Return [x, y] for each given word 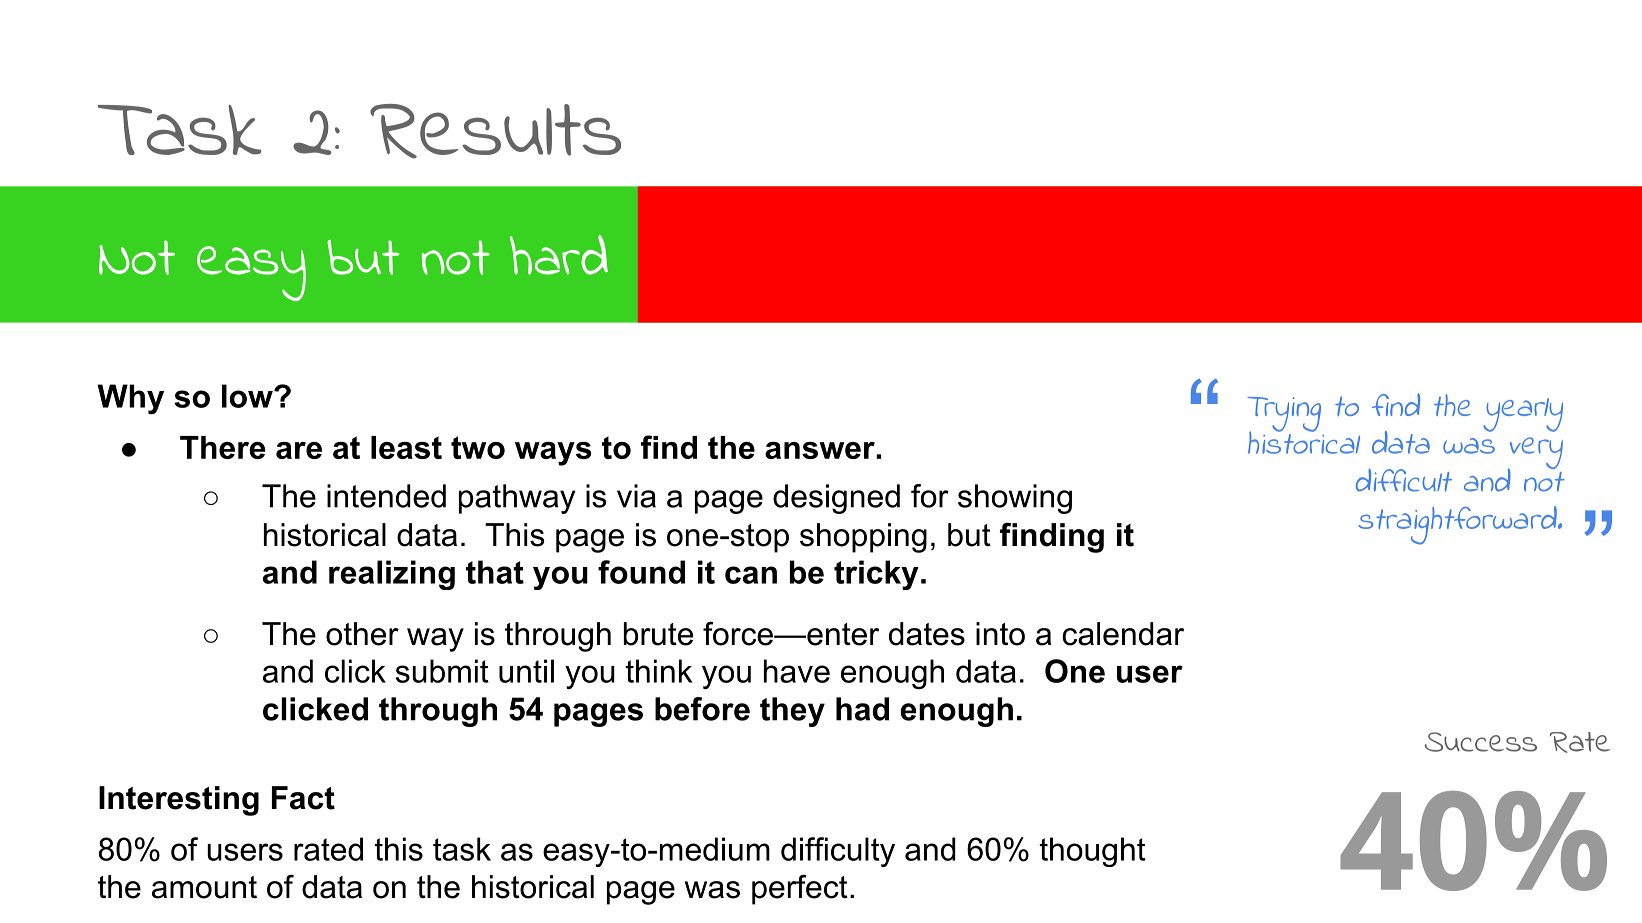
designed [836, 499]
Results [495, 131]
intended [386, 496]
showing [1015, 499]
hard [559, 255]
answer [821, 450]
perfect [800, 889]
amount [204, 887]
